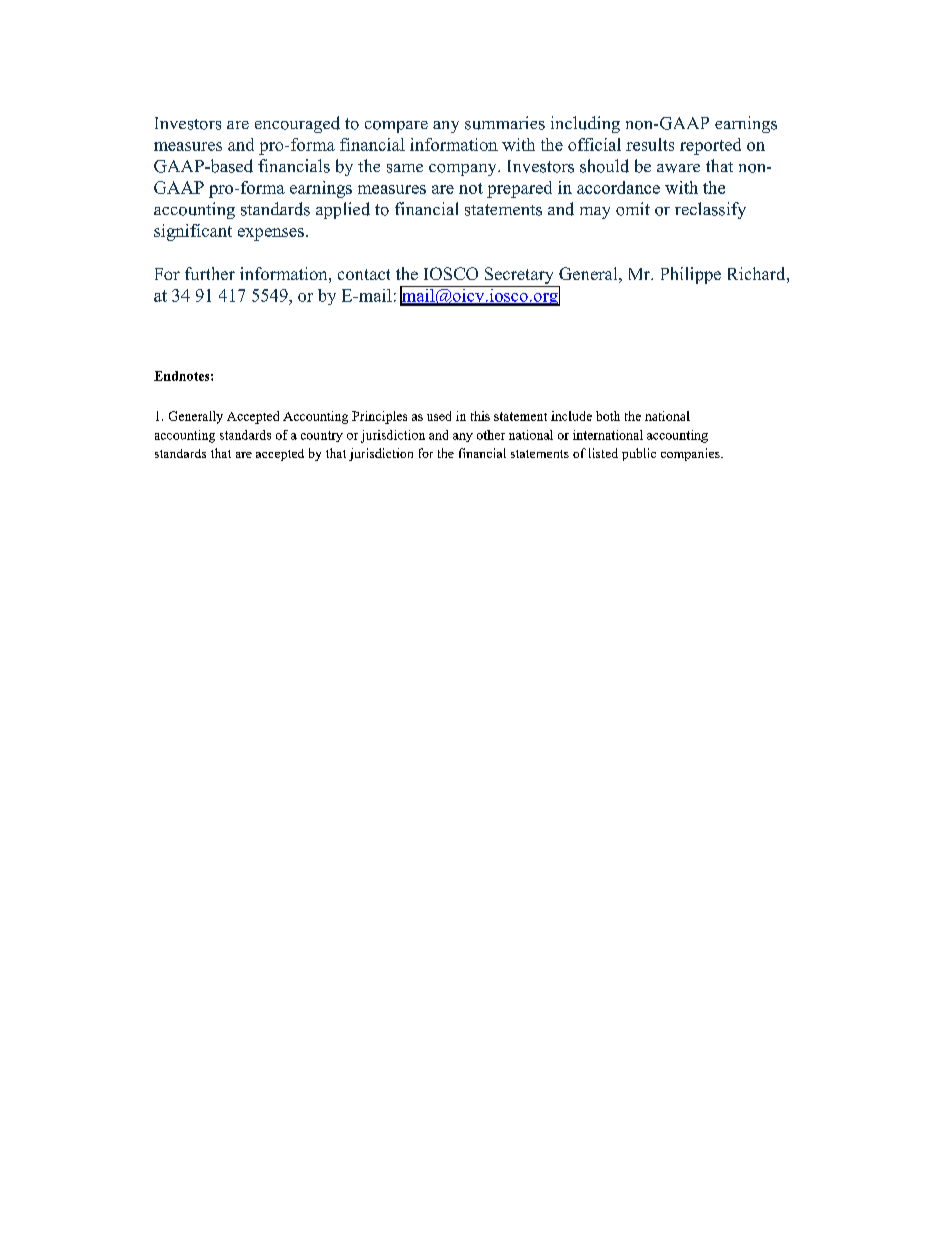 The width and height of the screenshot is (952, 1233). I want to click on Philippe, so click(691, 275).
